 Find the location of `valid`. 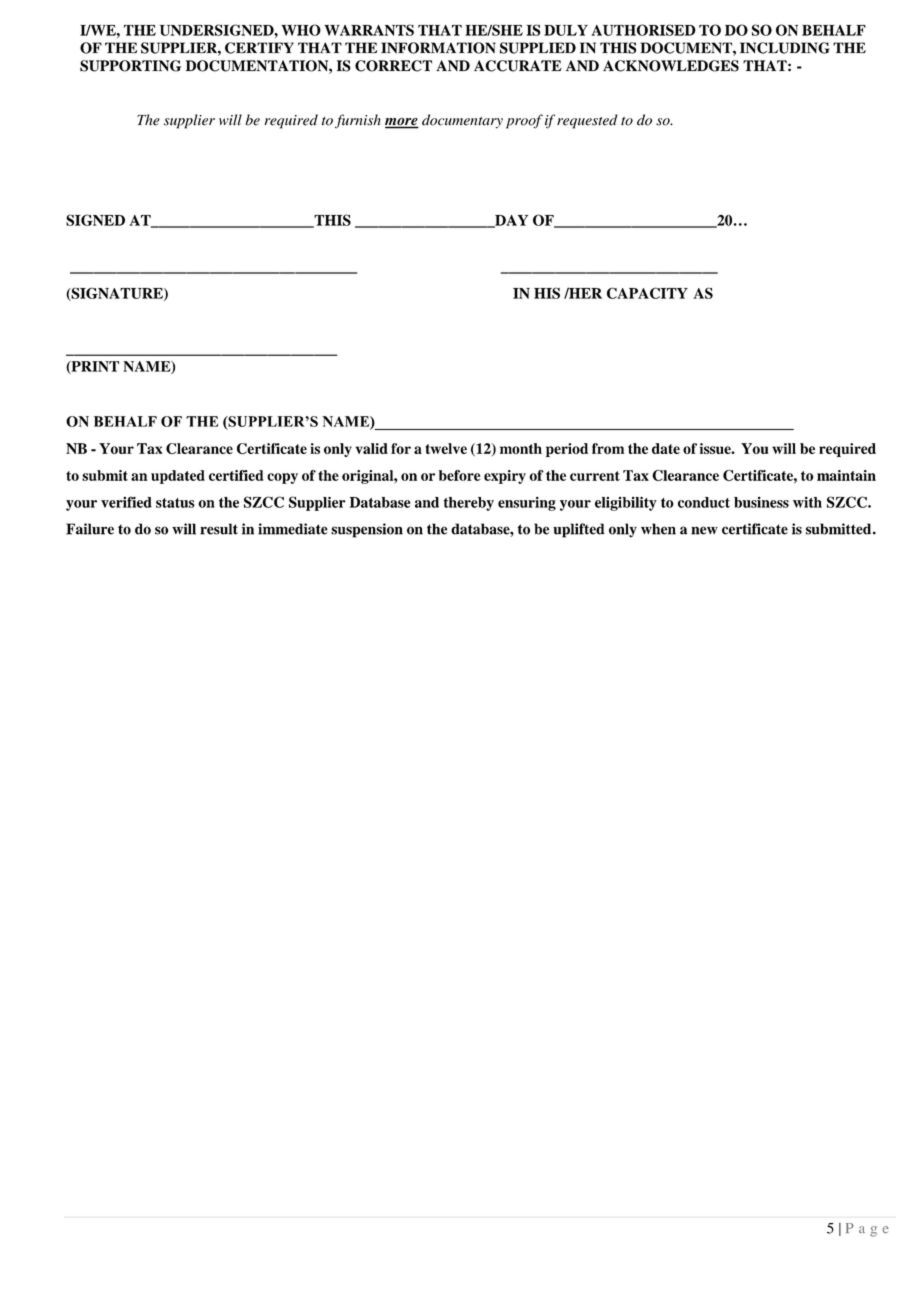

valid is located at coordinates (372, 448).
